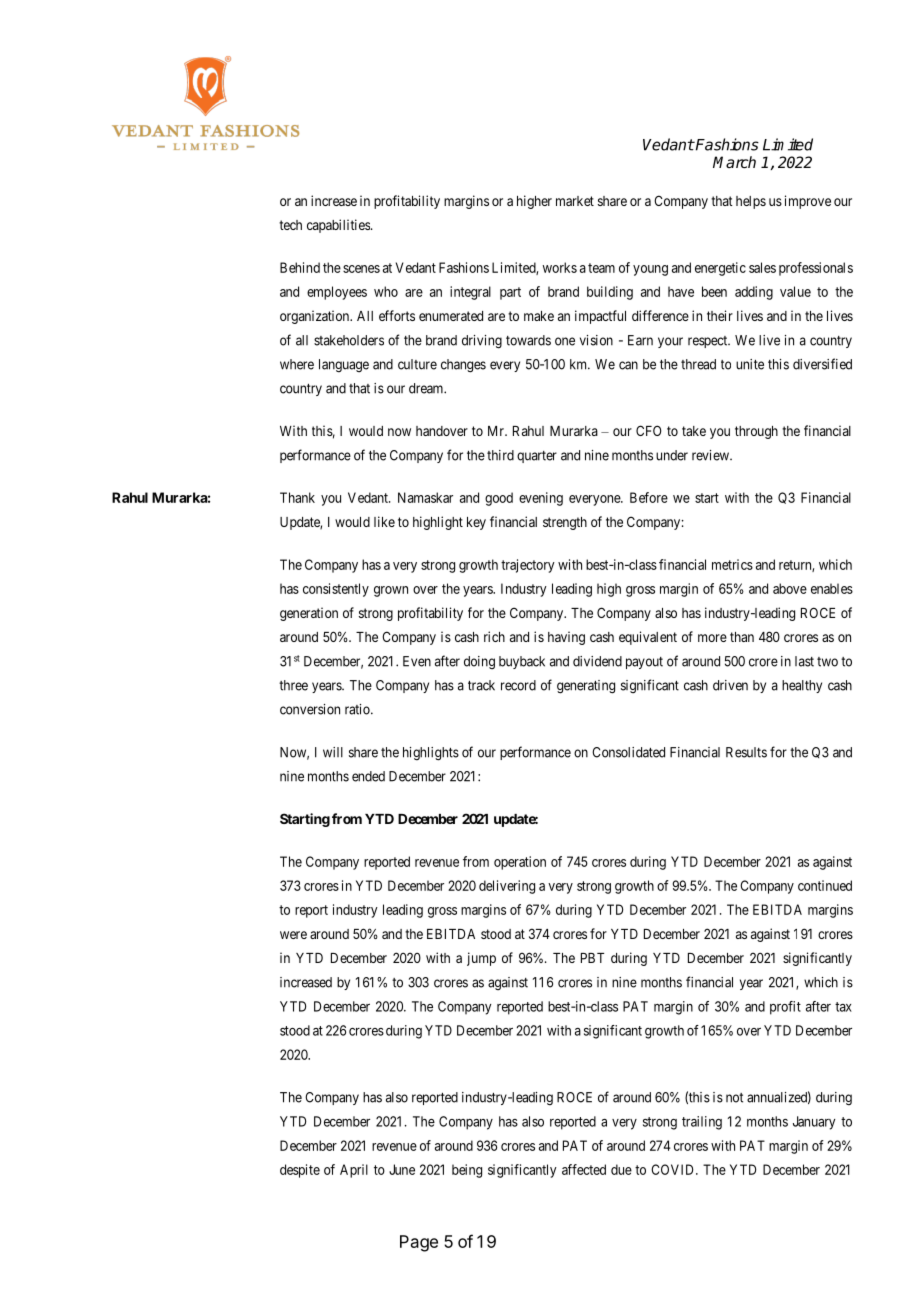 The width and height of the document is (924, 1307). Describe the element at coordinates (384, 521) in the document. I see `like` at that location.
